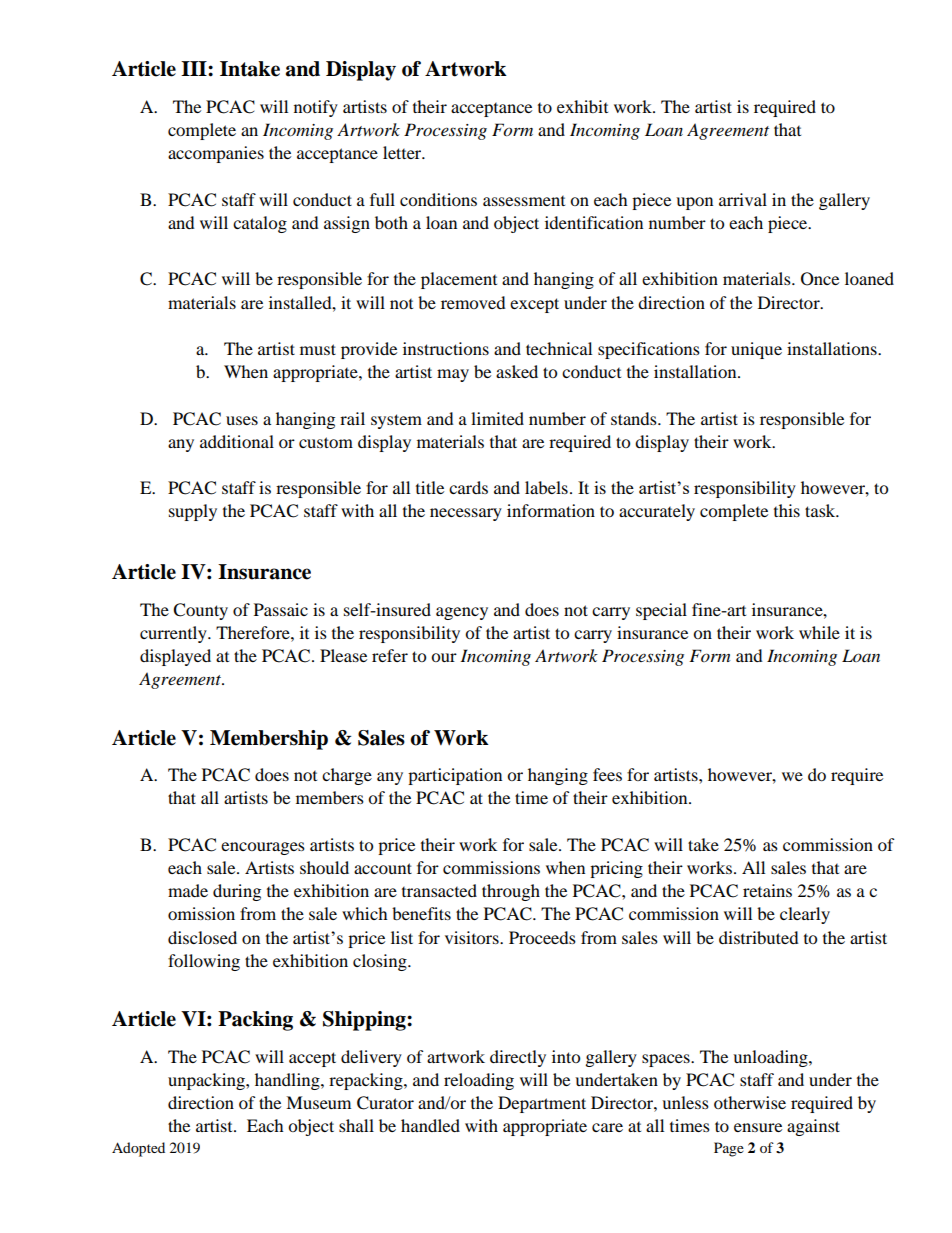 The height and width of the document is (1233, 952). Describe the element at coordinates (254, 632) in the document. I see `Therefore` at that location.
